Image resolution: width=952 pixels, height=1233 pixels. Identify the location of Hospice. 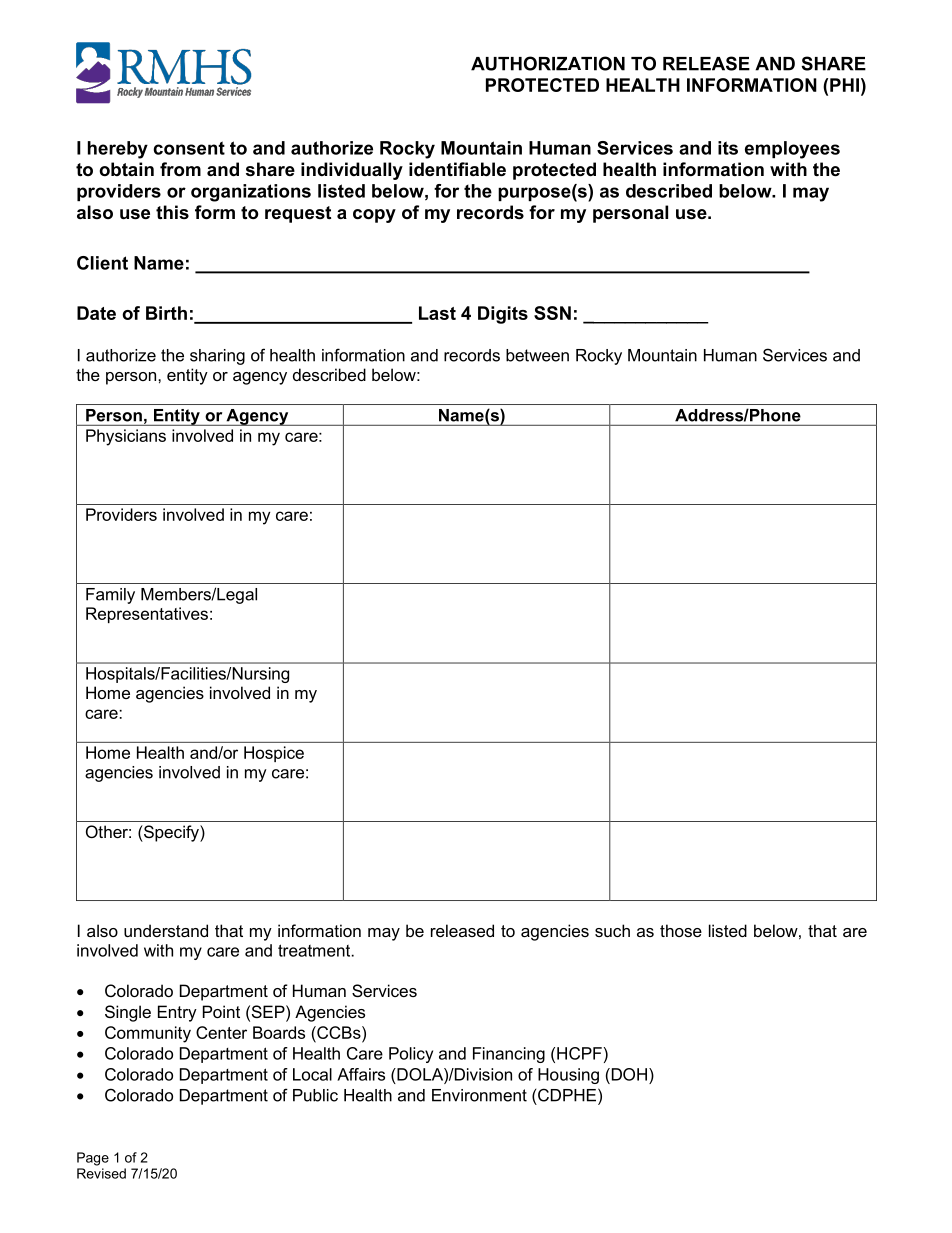
(274, 754).
